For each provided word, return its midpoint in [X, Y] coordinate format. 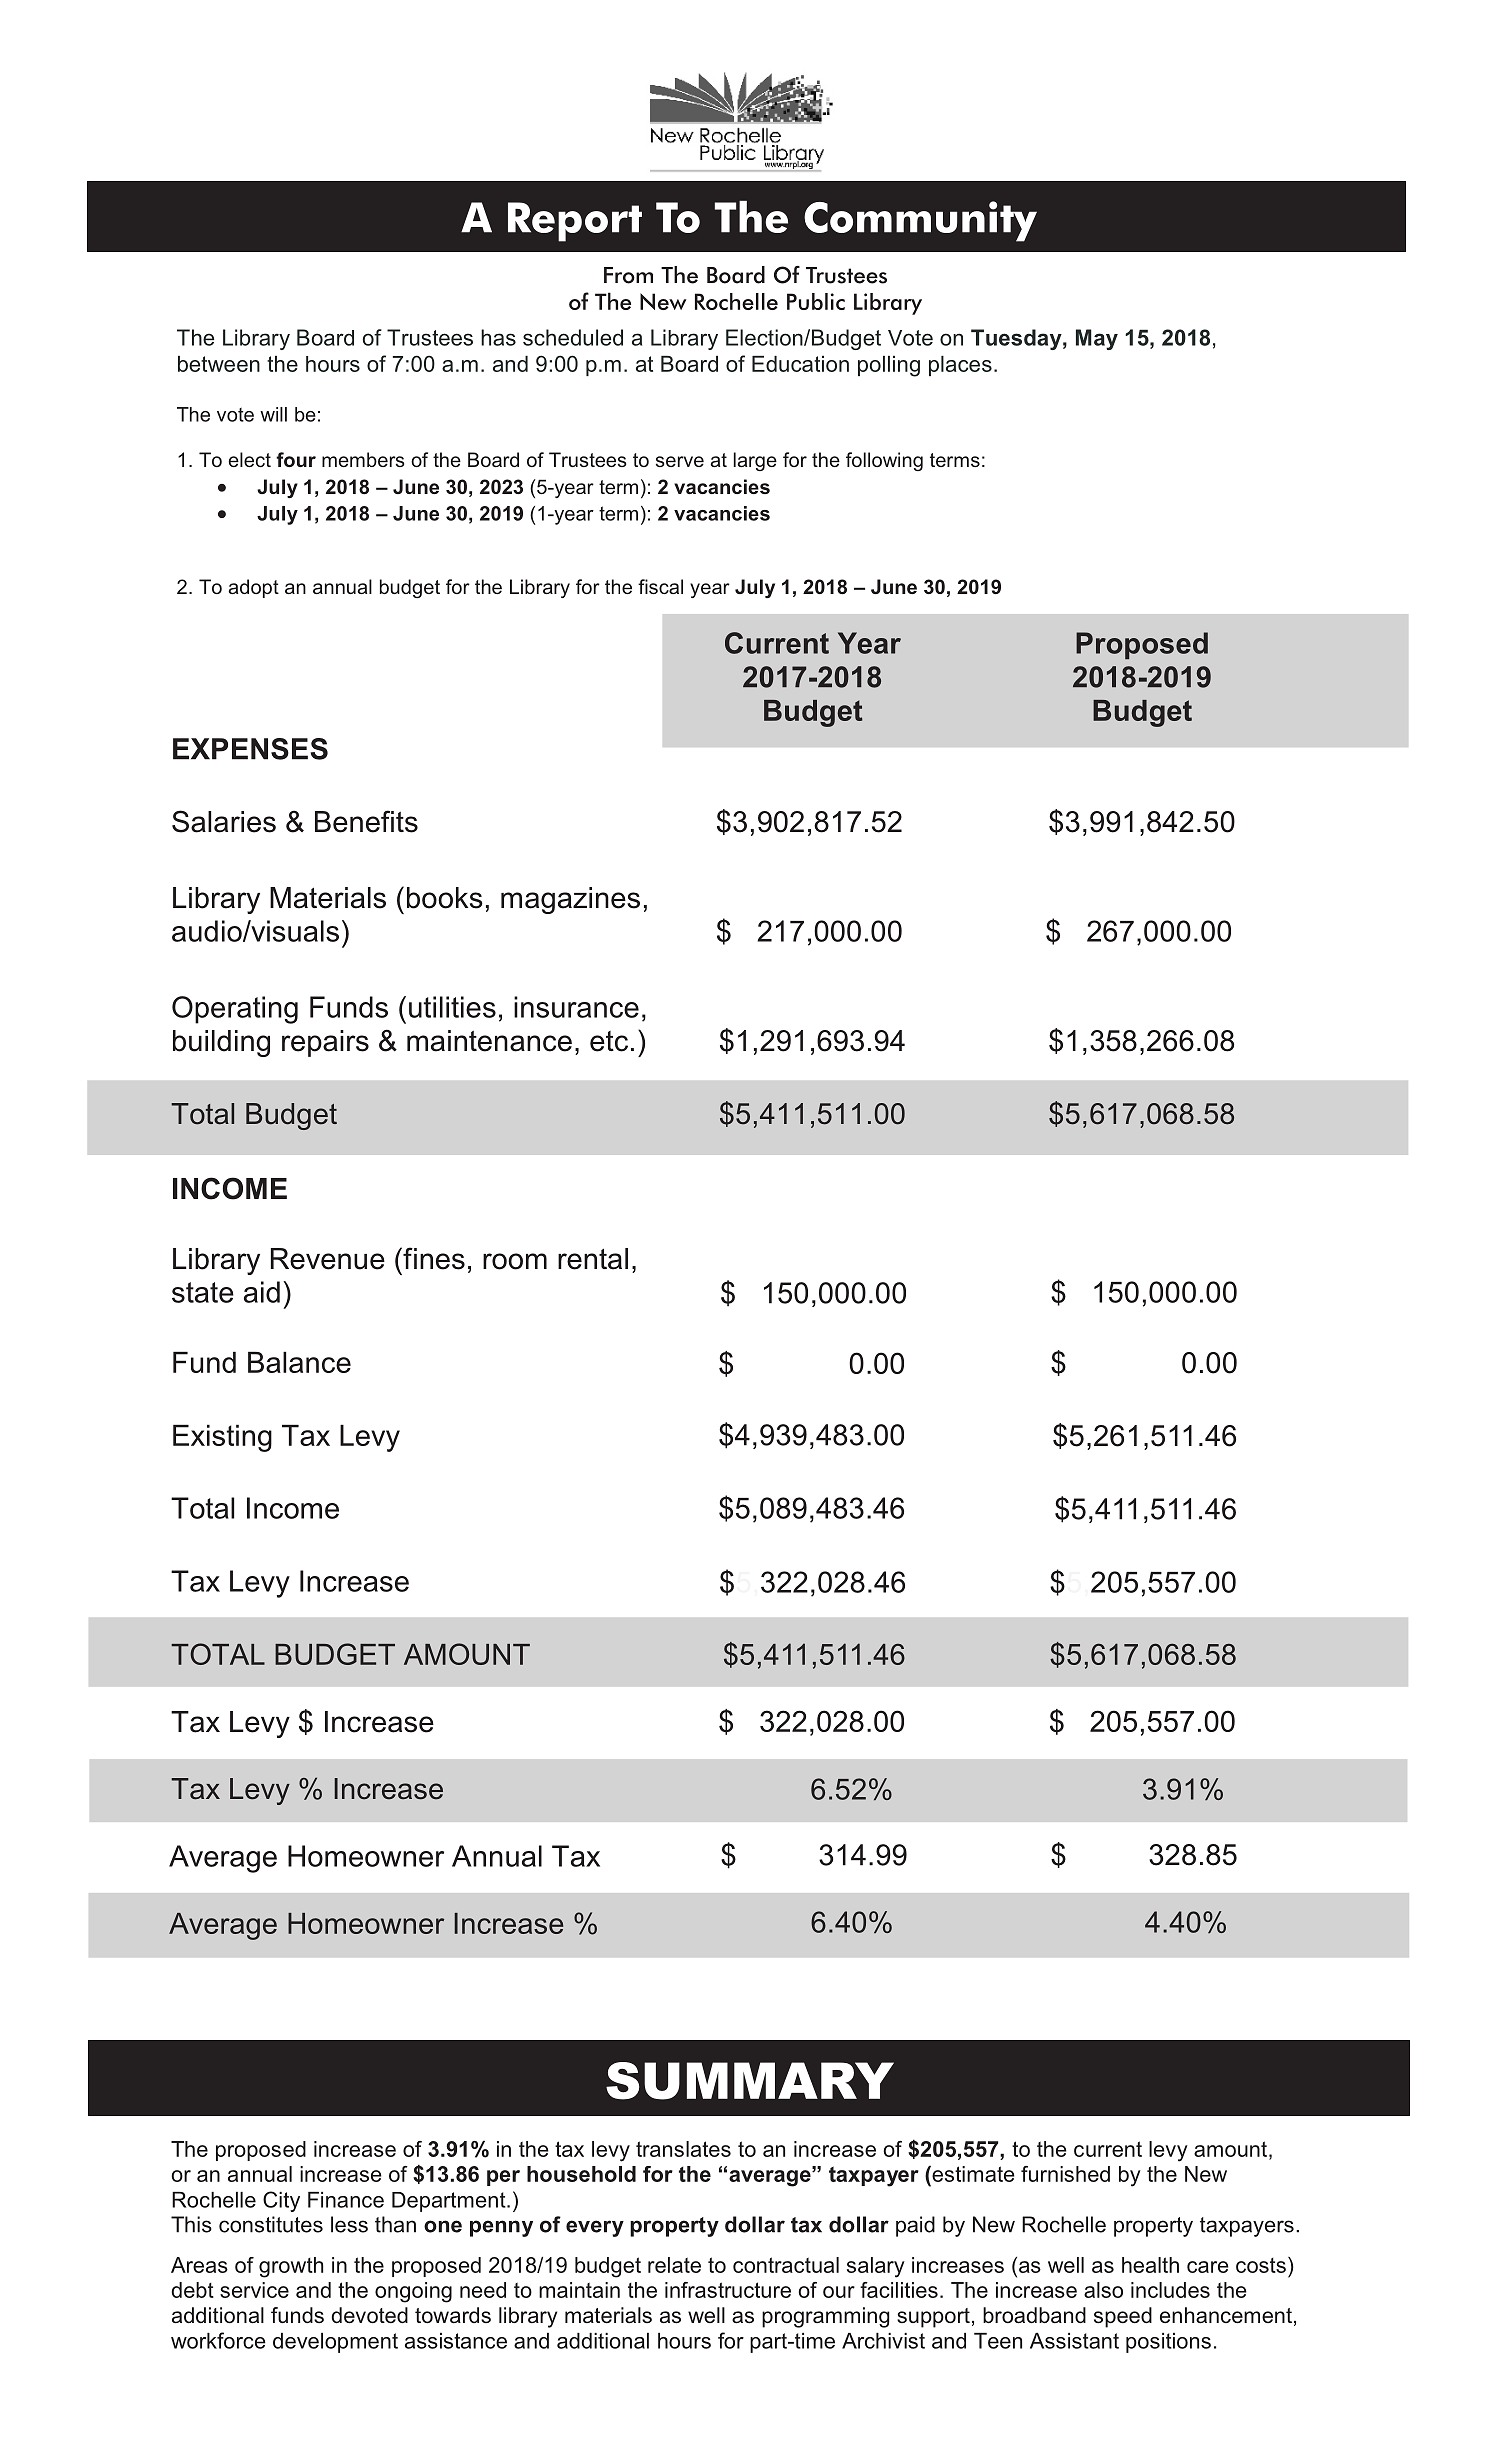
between [219, 364]
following [884, 461]
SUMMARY [750, 2081]
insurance [576, 1007]
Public [816, 301]
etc [609, 1041]
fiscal [660, 586]
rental [593, 1259]
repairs [325, 1043]
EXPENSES [250, 749]
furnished [1065, 2174]
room [515, 1261]
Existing [222, 1438]
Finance [346, 2200]
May [1097, 339]
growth [291, 2267]
